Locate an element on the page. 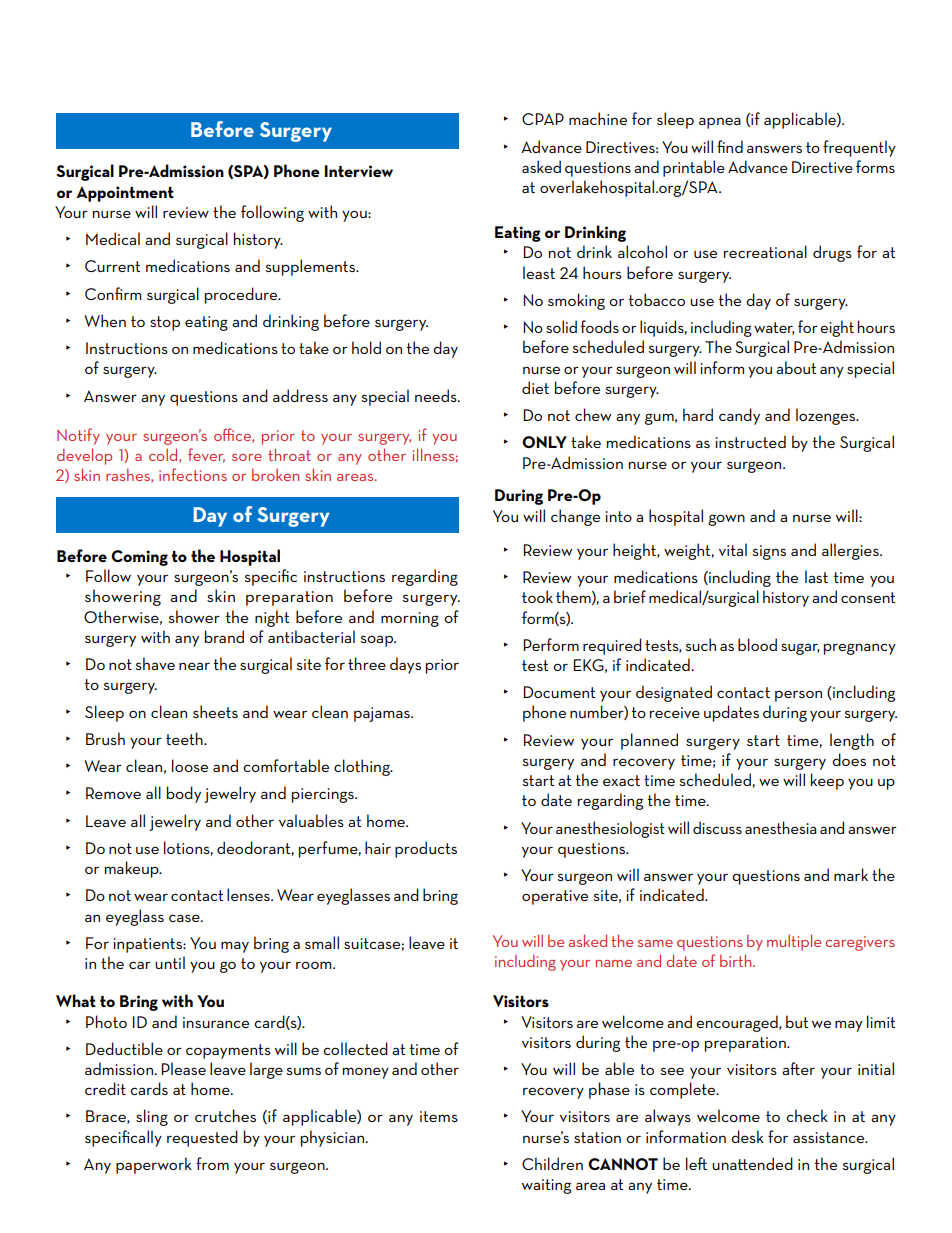  unattended is located at coordinates (752, 1163).
